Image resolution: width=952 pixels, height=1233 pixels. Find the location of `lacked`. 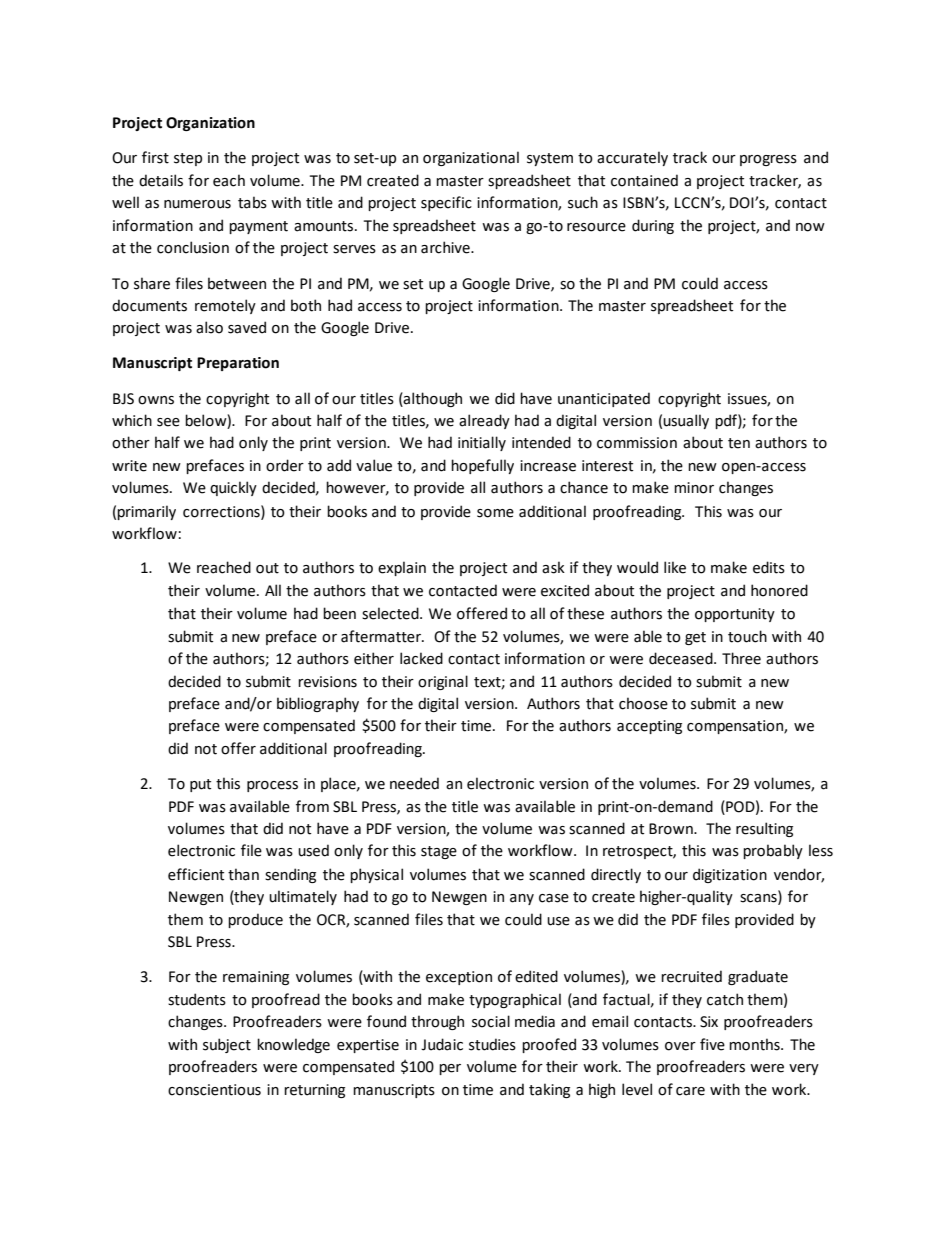

lacked is located at coordinates (421, 658).
